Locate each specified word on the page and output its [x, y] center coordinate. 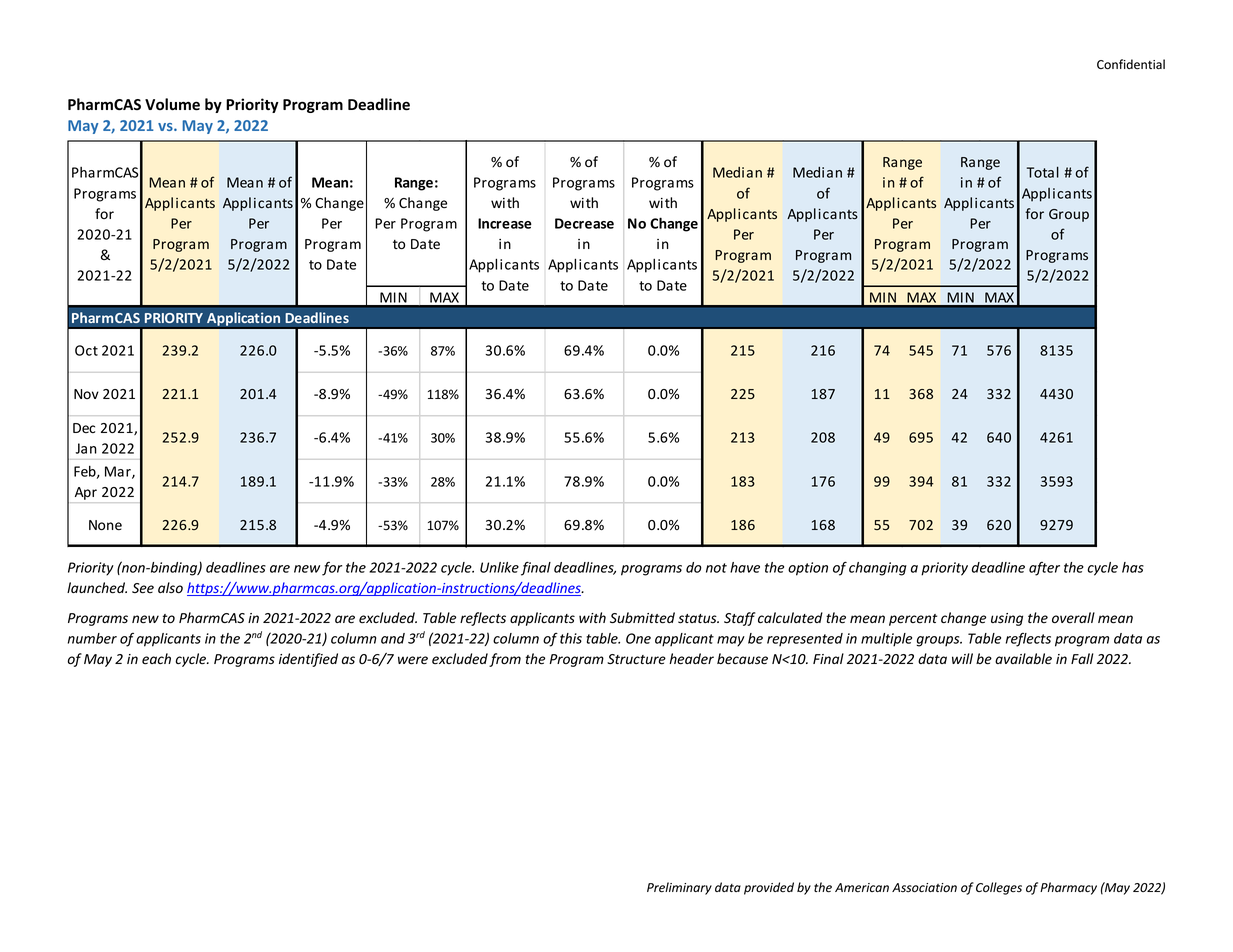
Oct [86, 350]
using [1007, 619]
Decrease [584, 223]
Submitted [642, 618]
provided [769, 888]
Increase [505, 223]
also [170, 588]
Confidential [1131, 64]
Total [1043, 172]
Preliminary [679, 888]
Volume [172, 104]
